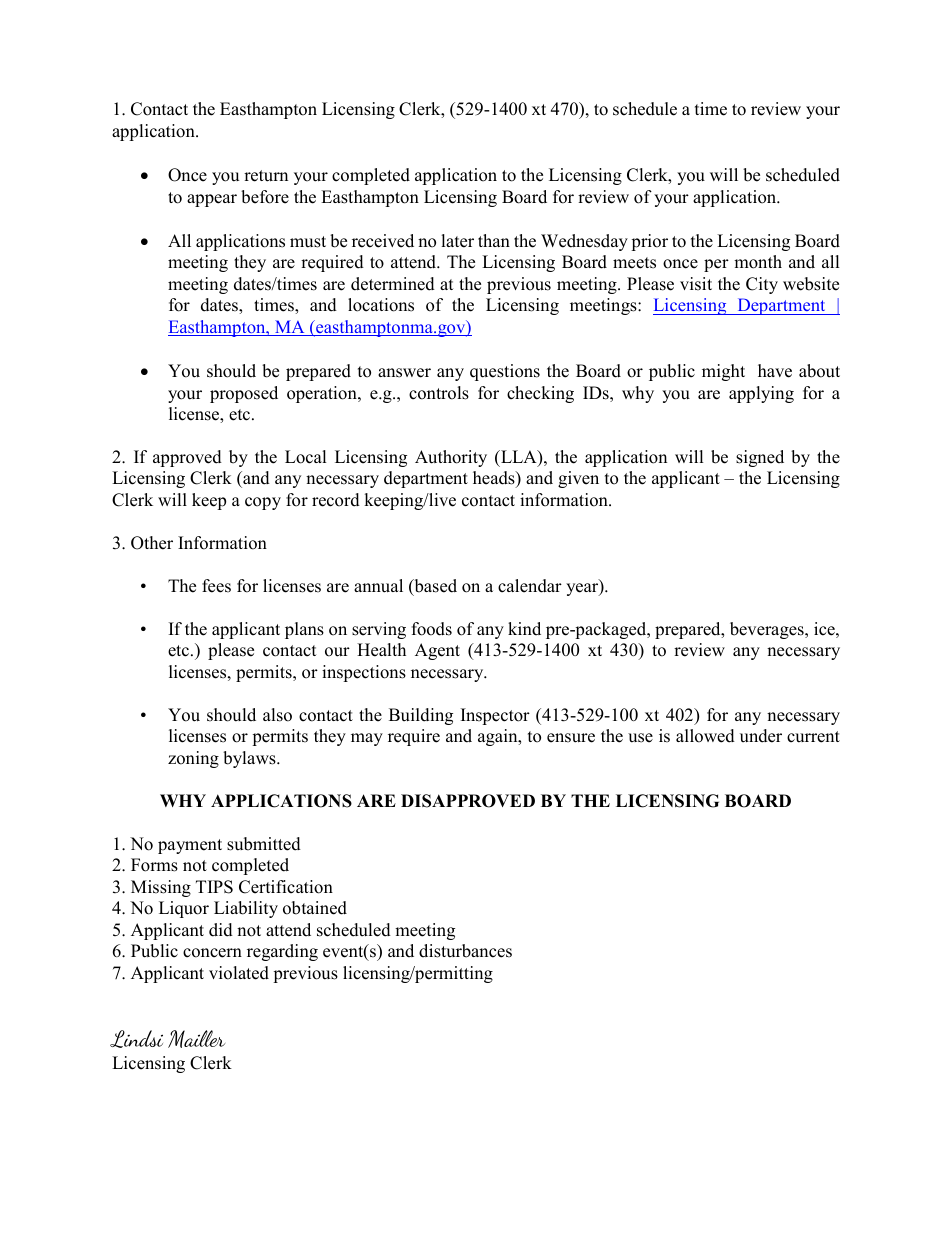 The image size is (952, 1233). What do you see at coordinates (495, 716) in the screenshot?
I see `Inspector` at bounding box center [495, 716].
